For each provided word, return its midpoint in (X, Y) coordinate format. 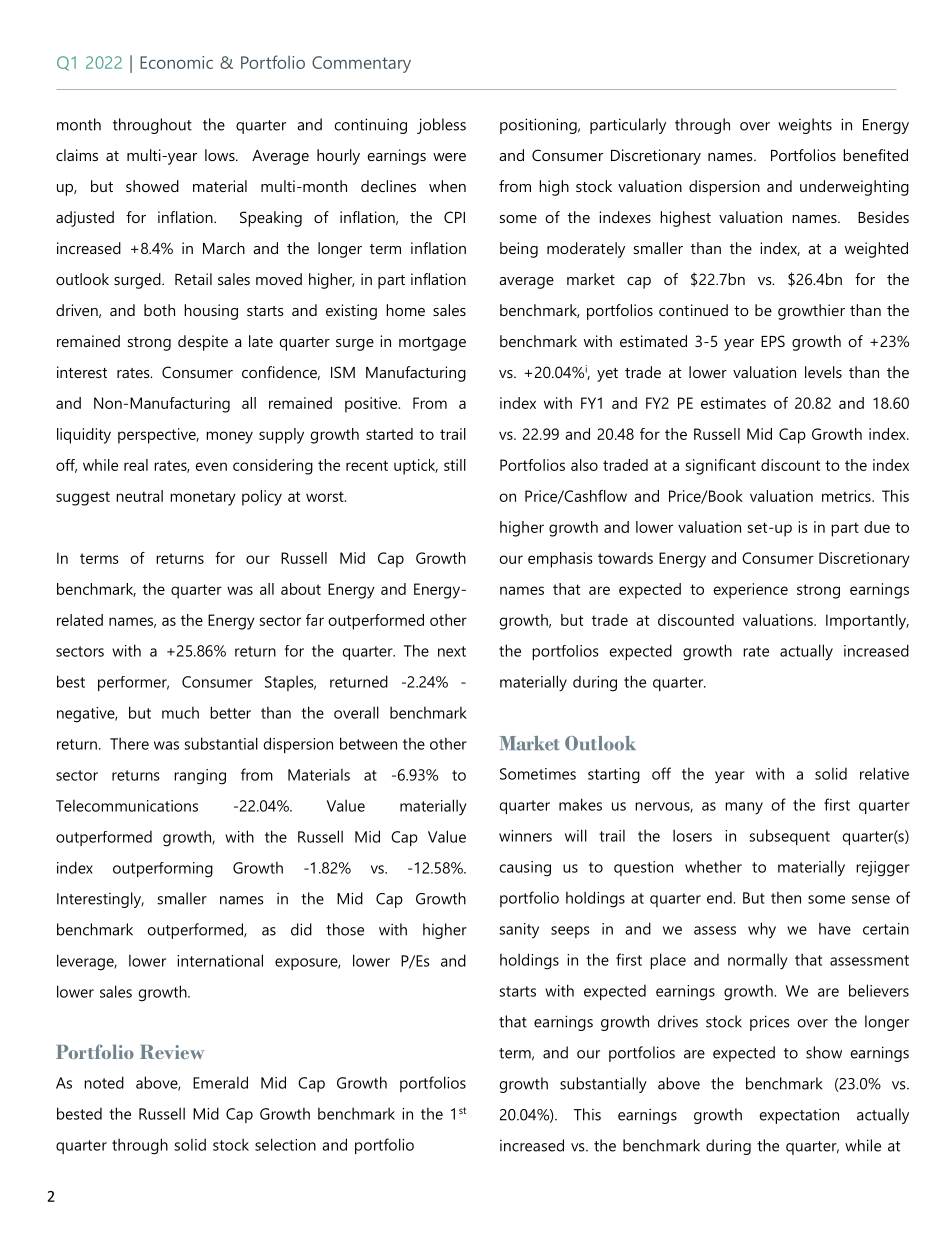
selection (285, 1144)
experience (750, 591)
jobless (441, 126)
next (452, 651)
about (301, 589)
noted (104, 1082)
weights (805, 126)
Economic (176, 62)
